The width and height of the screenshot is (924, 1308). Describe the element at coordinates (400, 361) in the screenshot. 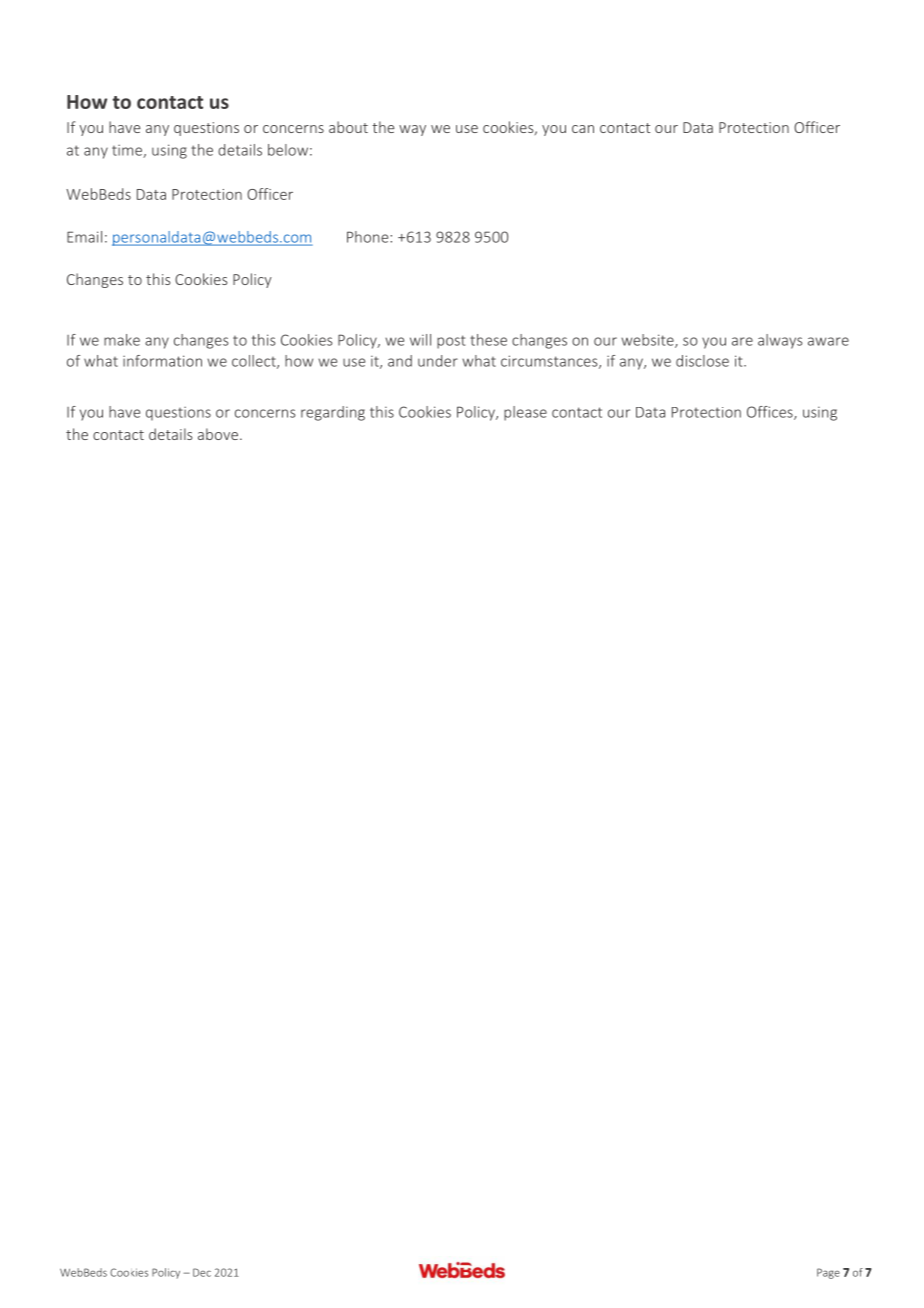

I see `and` at that location.
